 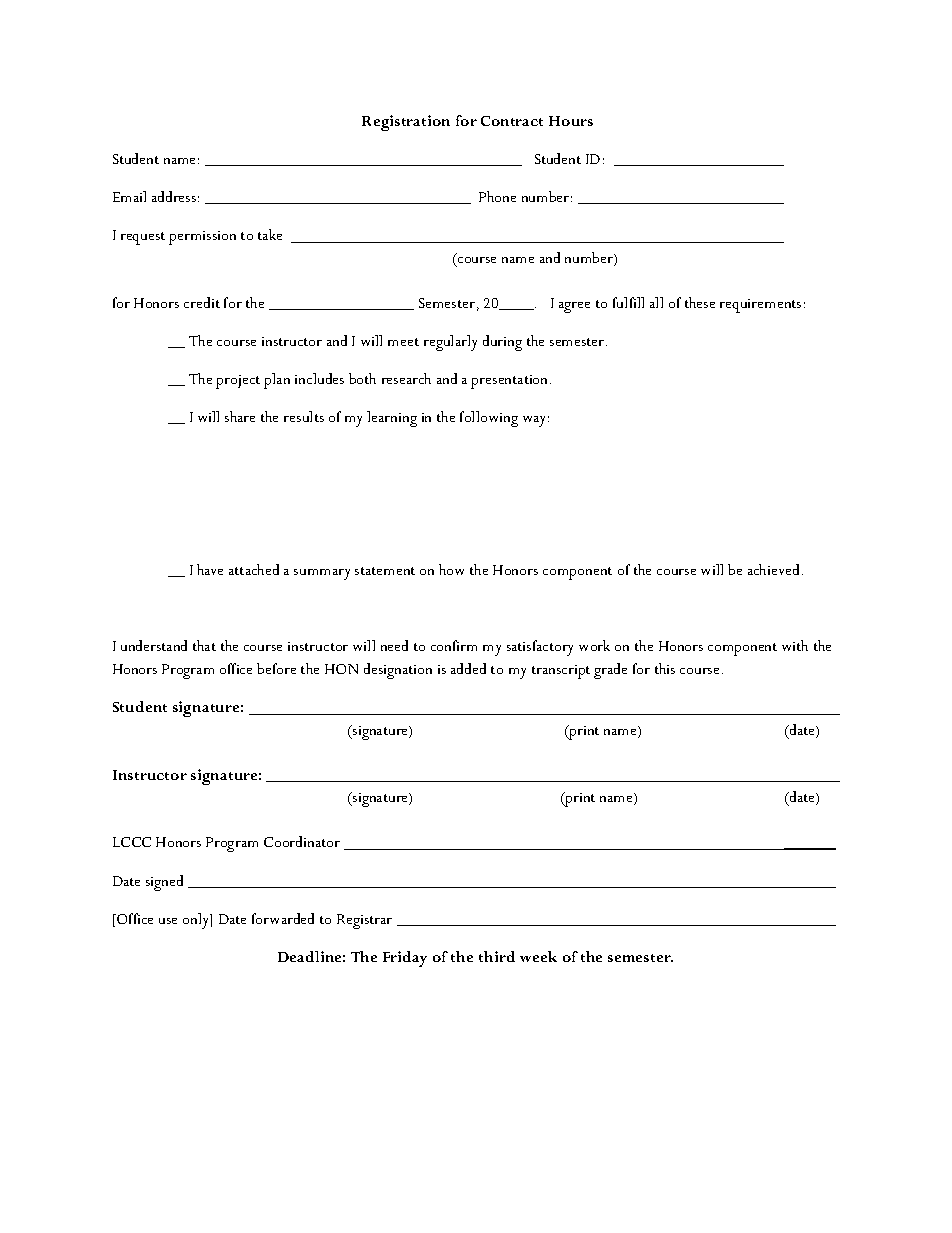 I want to click on achieved, so click(x=773, y=569).
